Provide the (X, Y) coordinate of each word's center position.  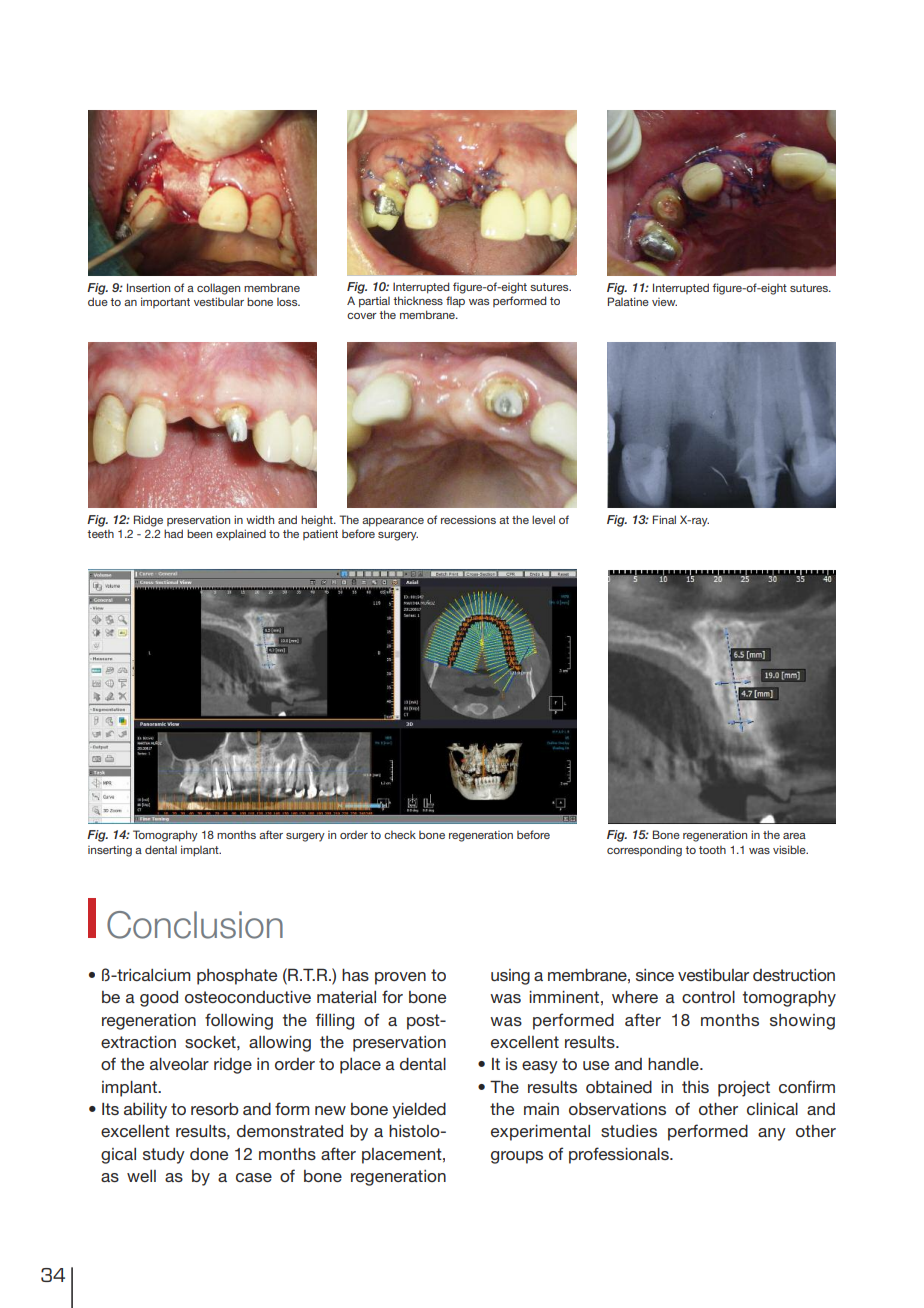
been (199, 533)
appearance (393, 522)
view (664, 302)
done (209, 1154)
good (159, 999)
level (543, 519)
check (400, 835)
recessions (468, 519)
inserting (110, 851)
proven (400, 978)
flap (455, 302)
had (173, 533)
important (165, 302)
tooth (712, 850)
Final (664, 519)
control (708, 997)
